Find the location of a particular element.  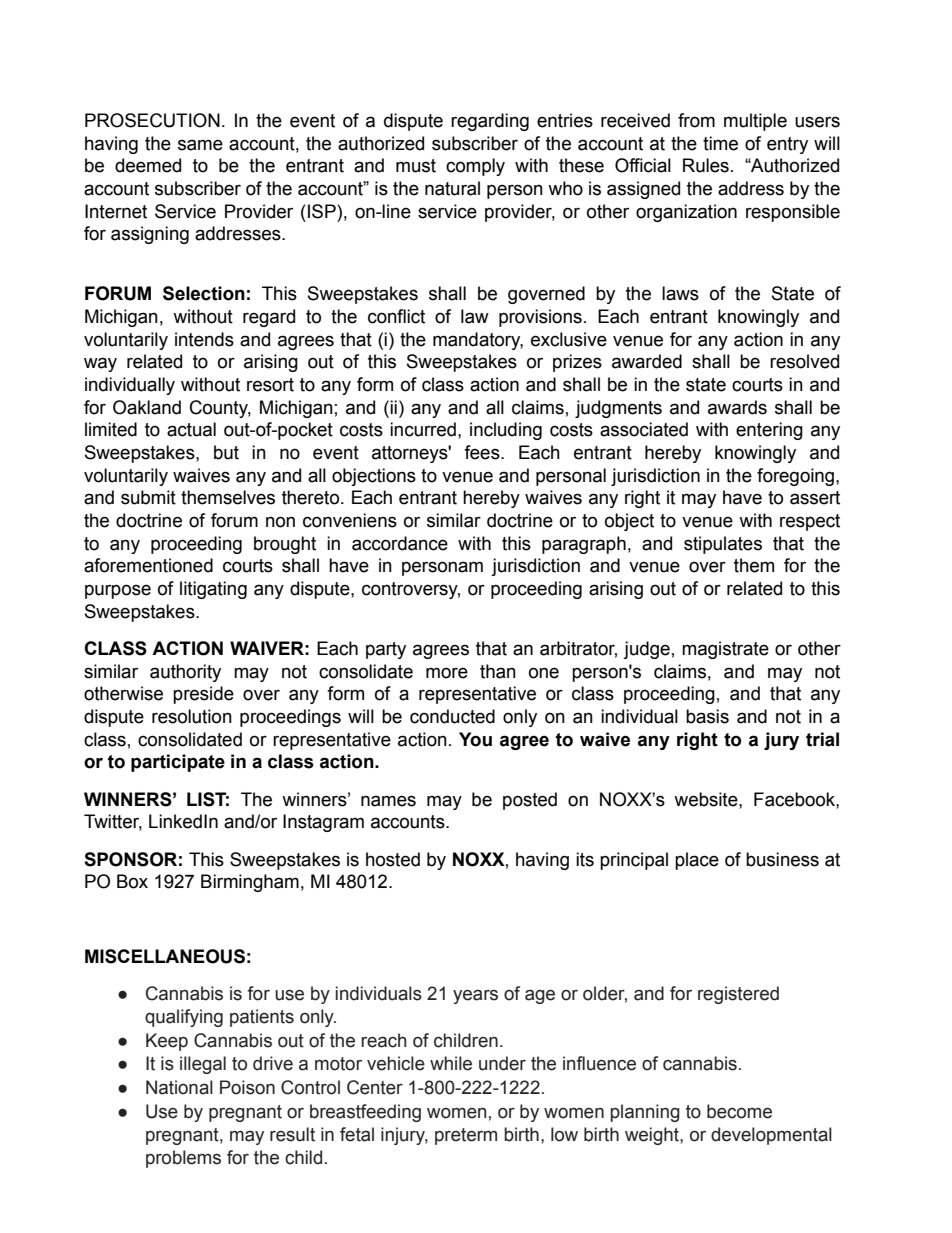

magistrate is located at coordinates (725, 650).
